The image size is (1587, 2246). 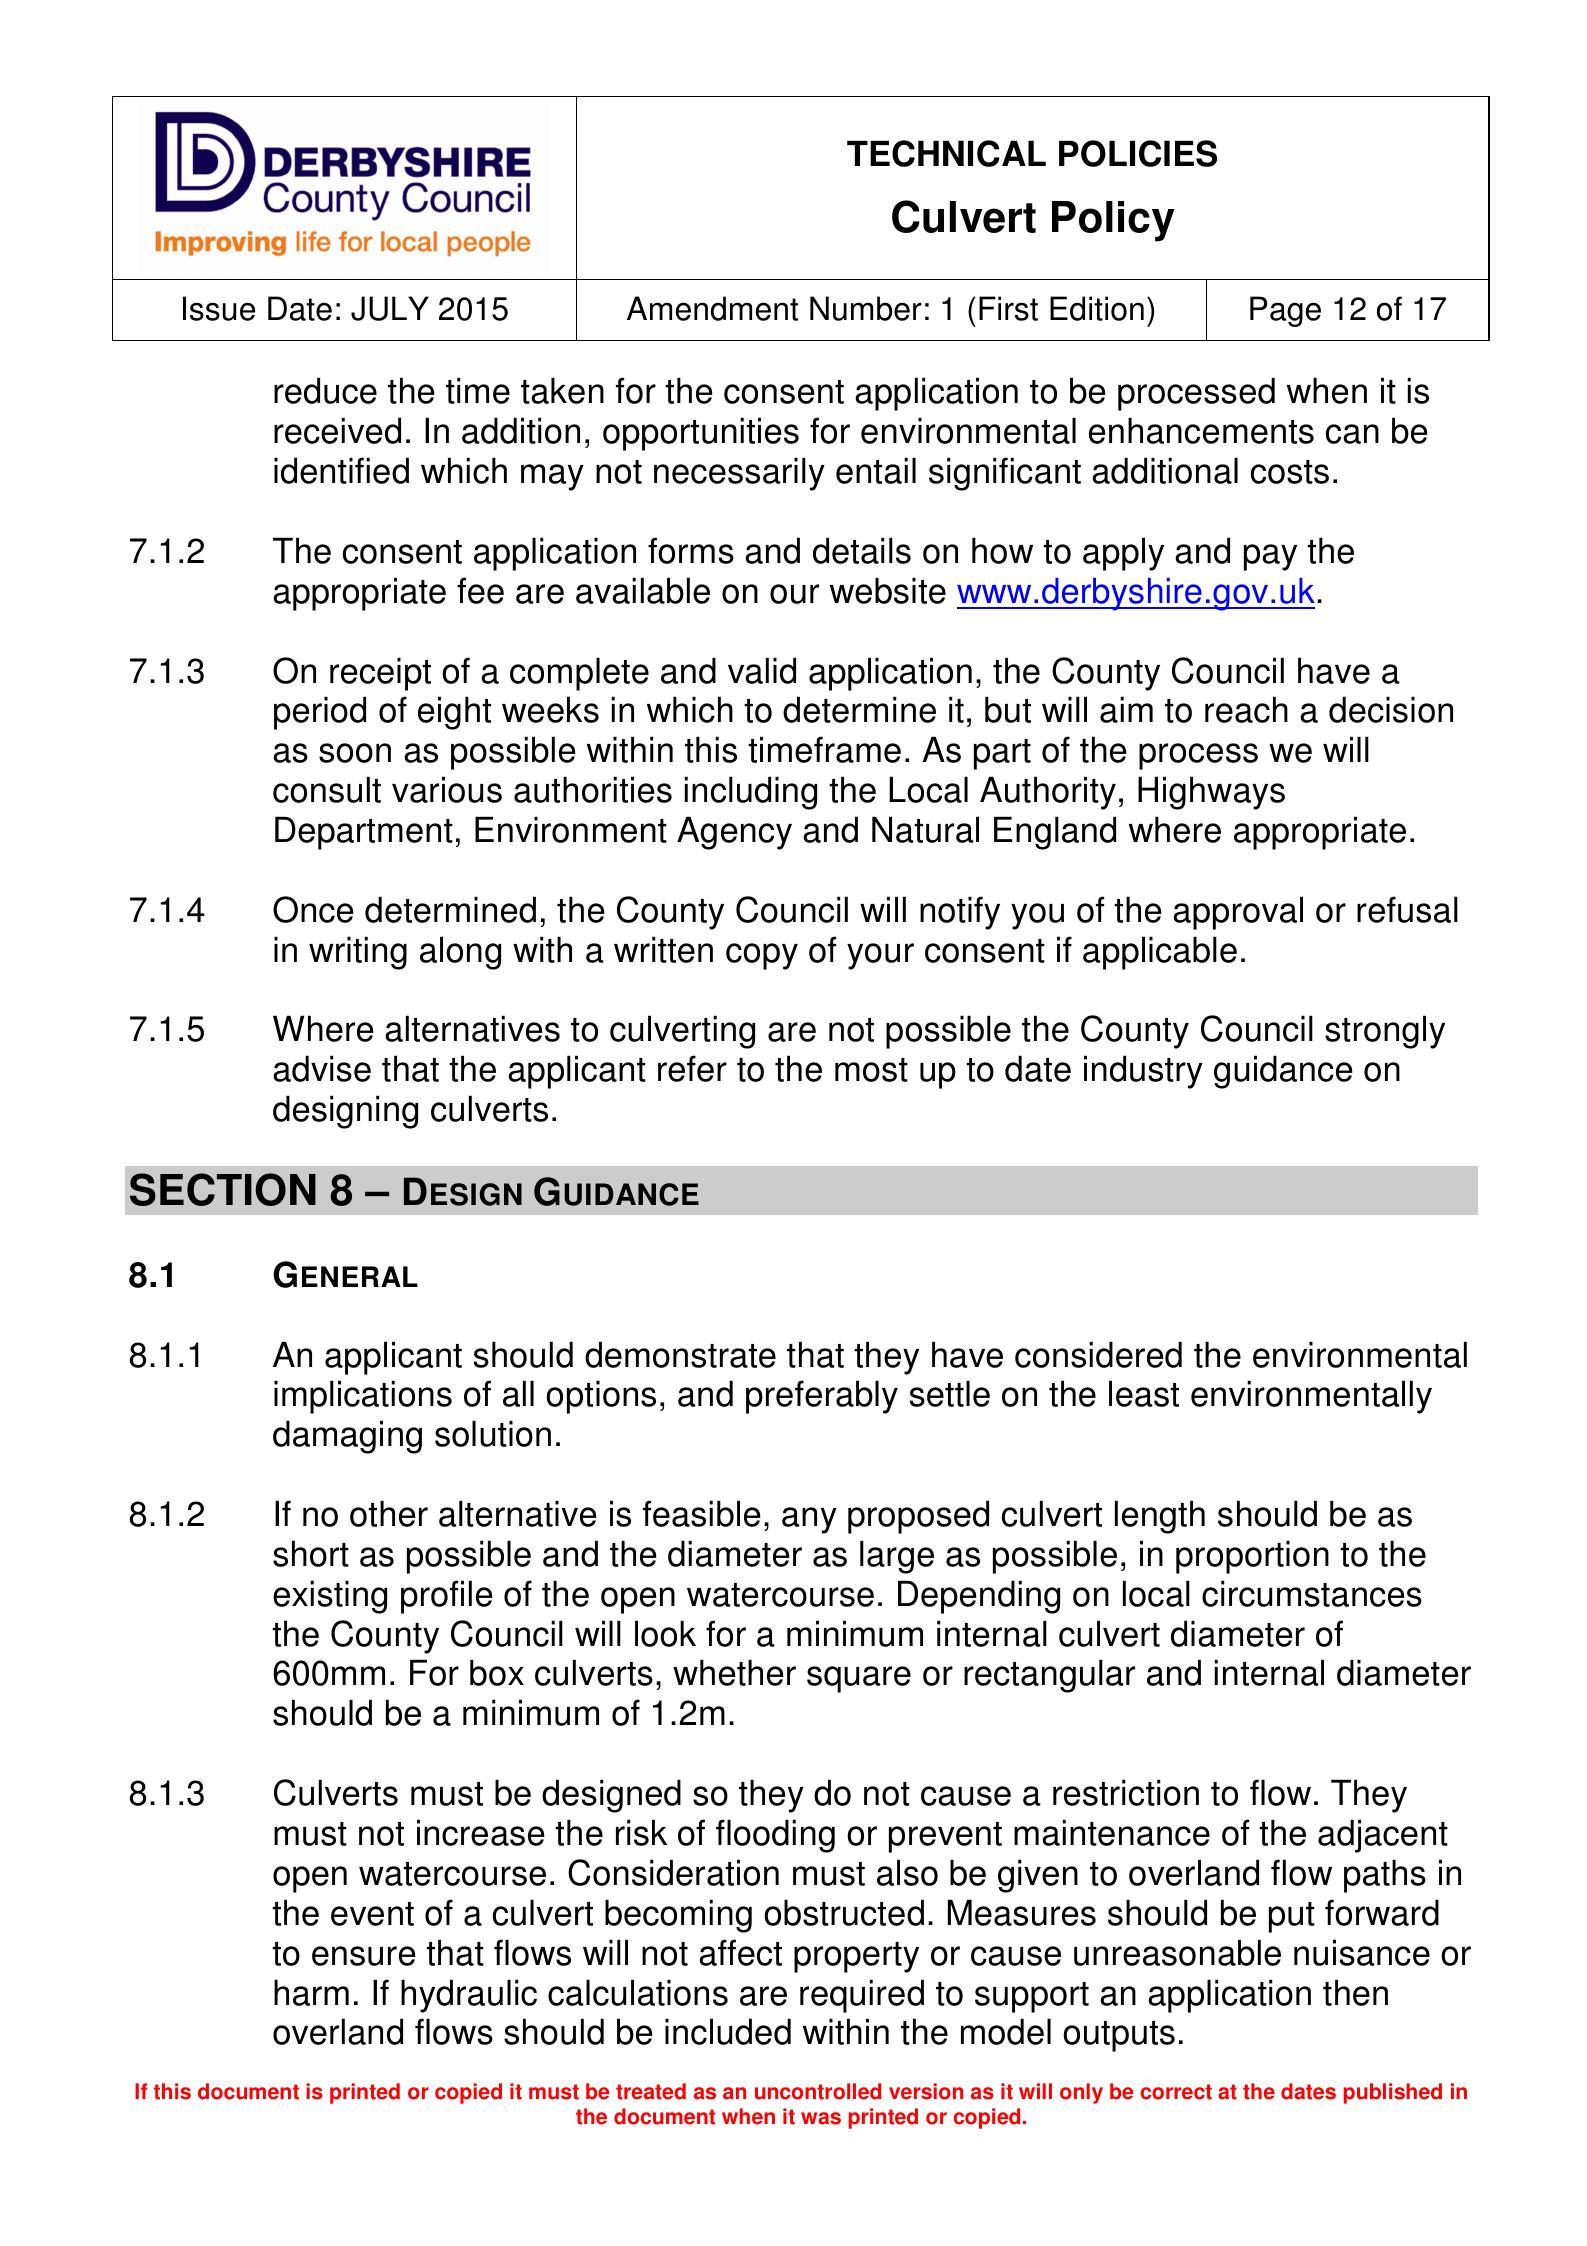 I want to click on details, so click(x=862, y=550).
